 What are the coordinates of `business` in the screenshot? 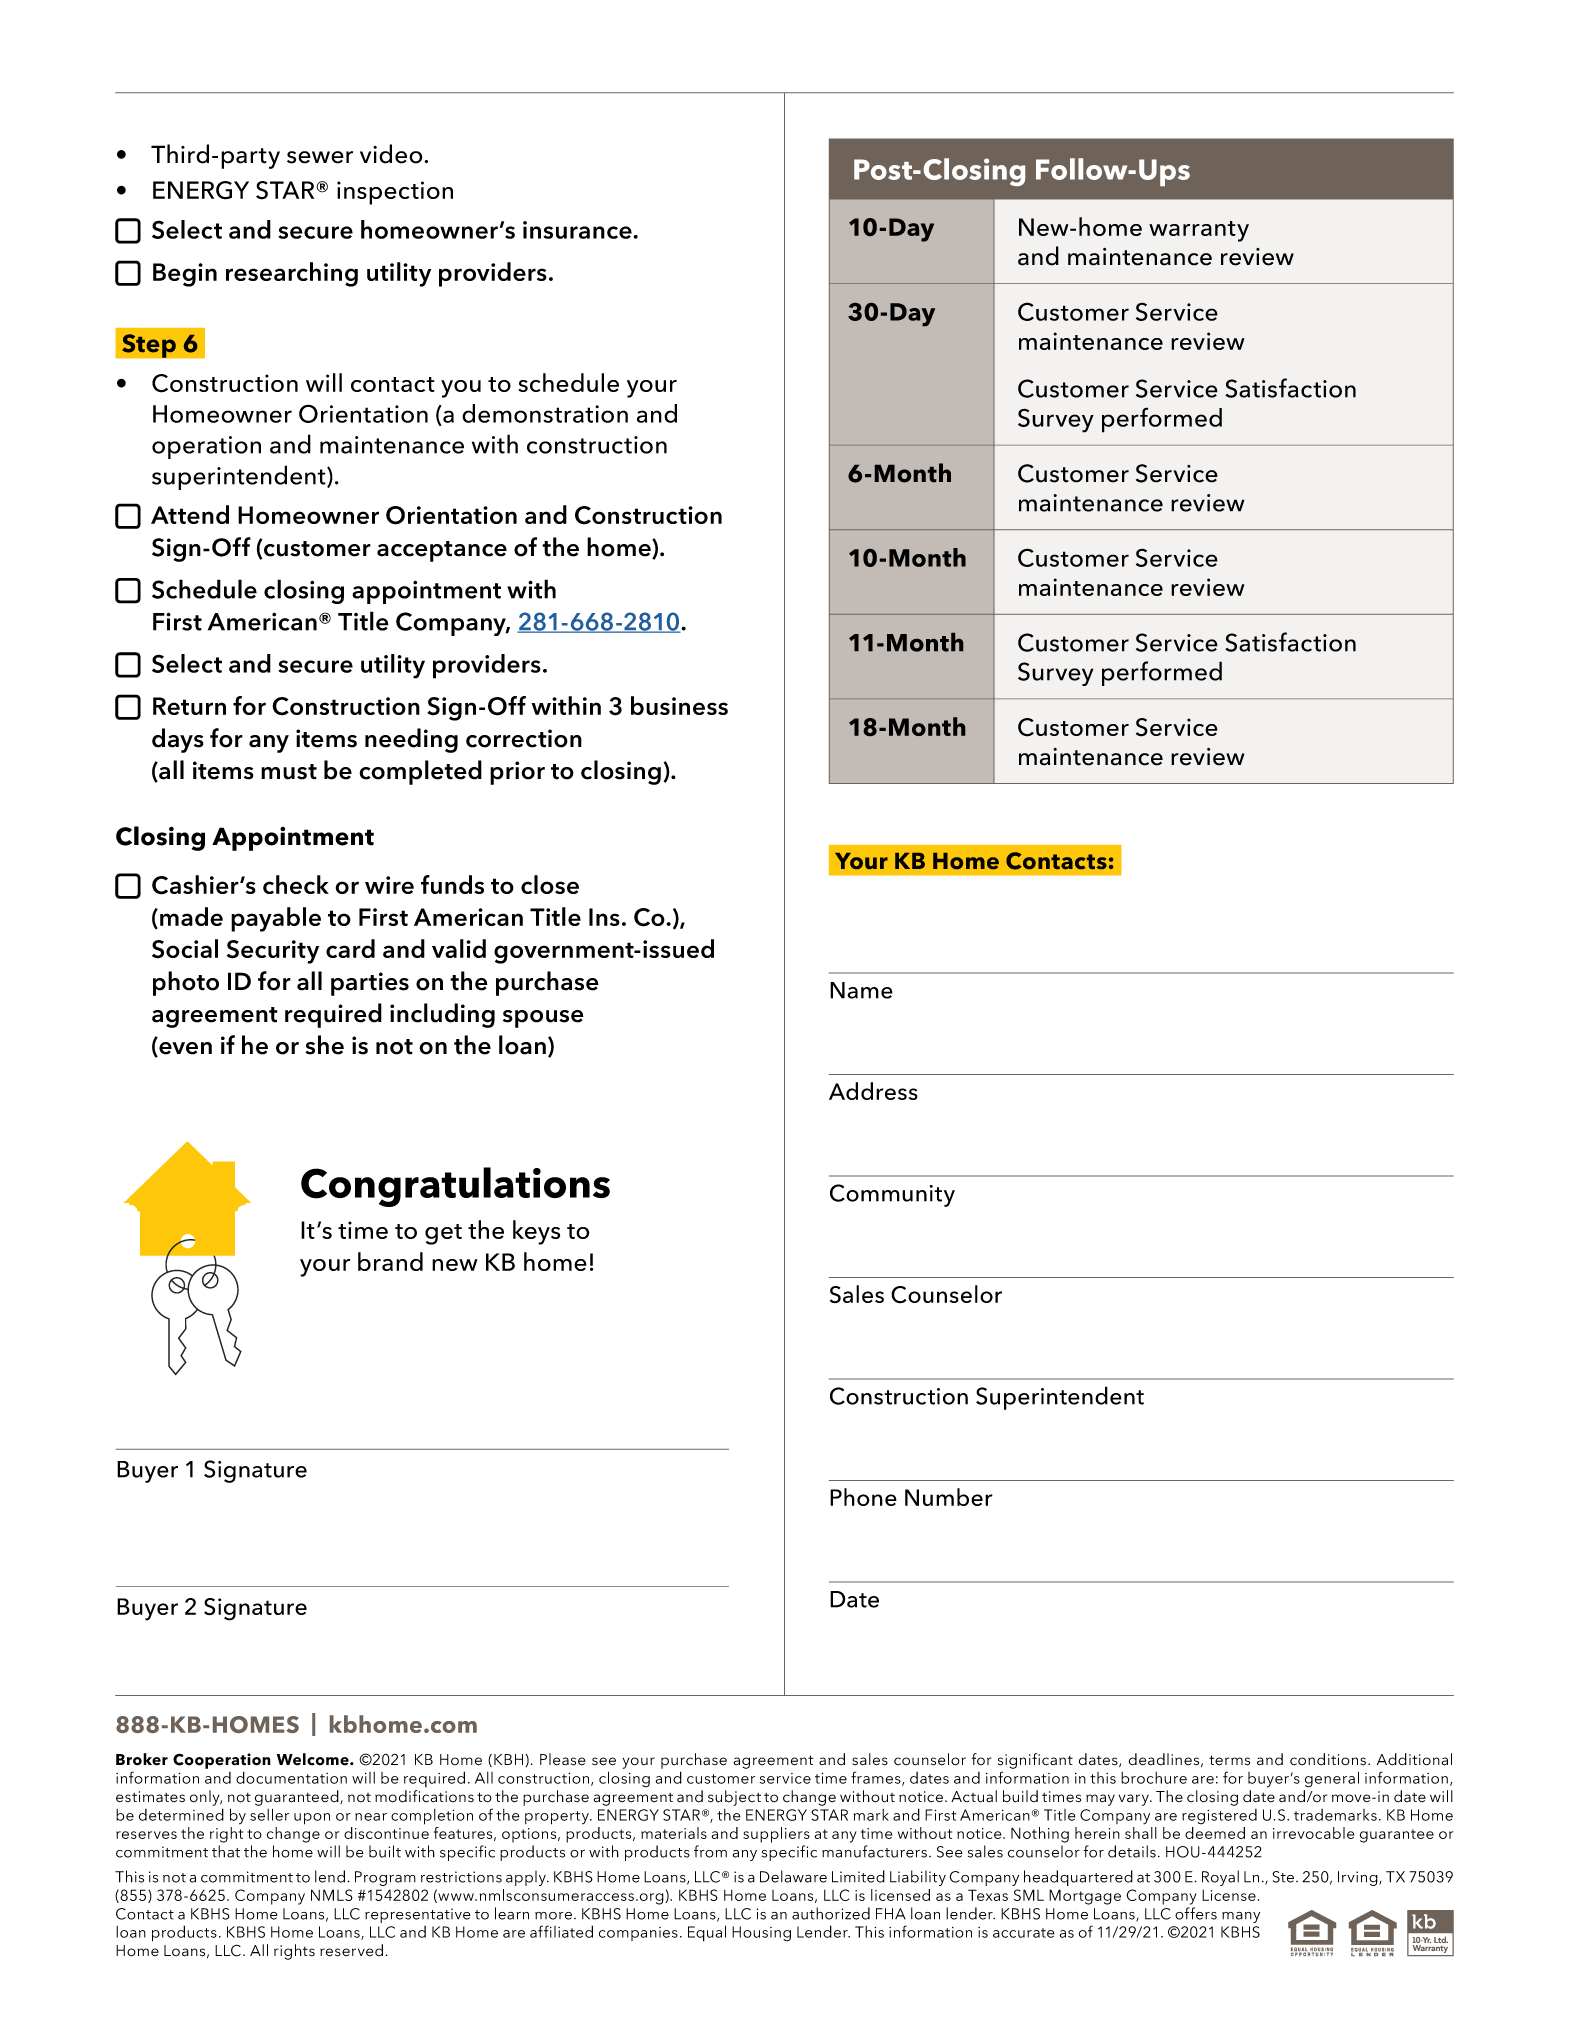 It's located at (679, 705).
